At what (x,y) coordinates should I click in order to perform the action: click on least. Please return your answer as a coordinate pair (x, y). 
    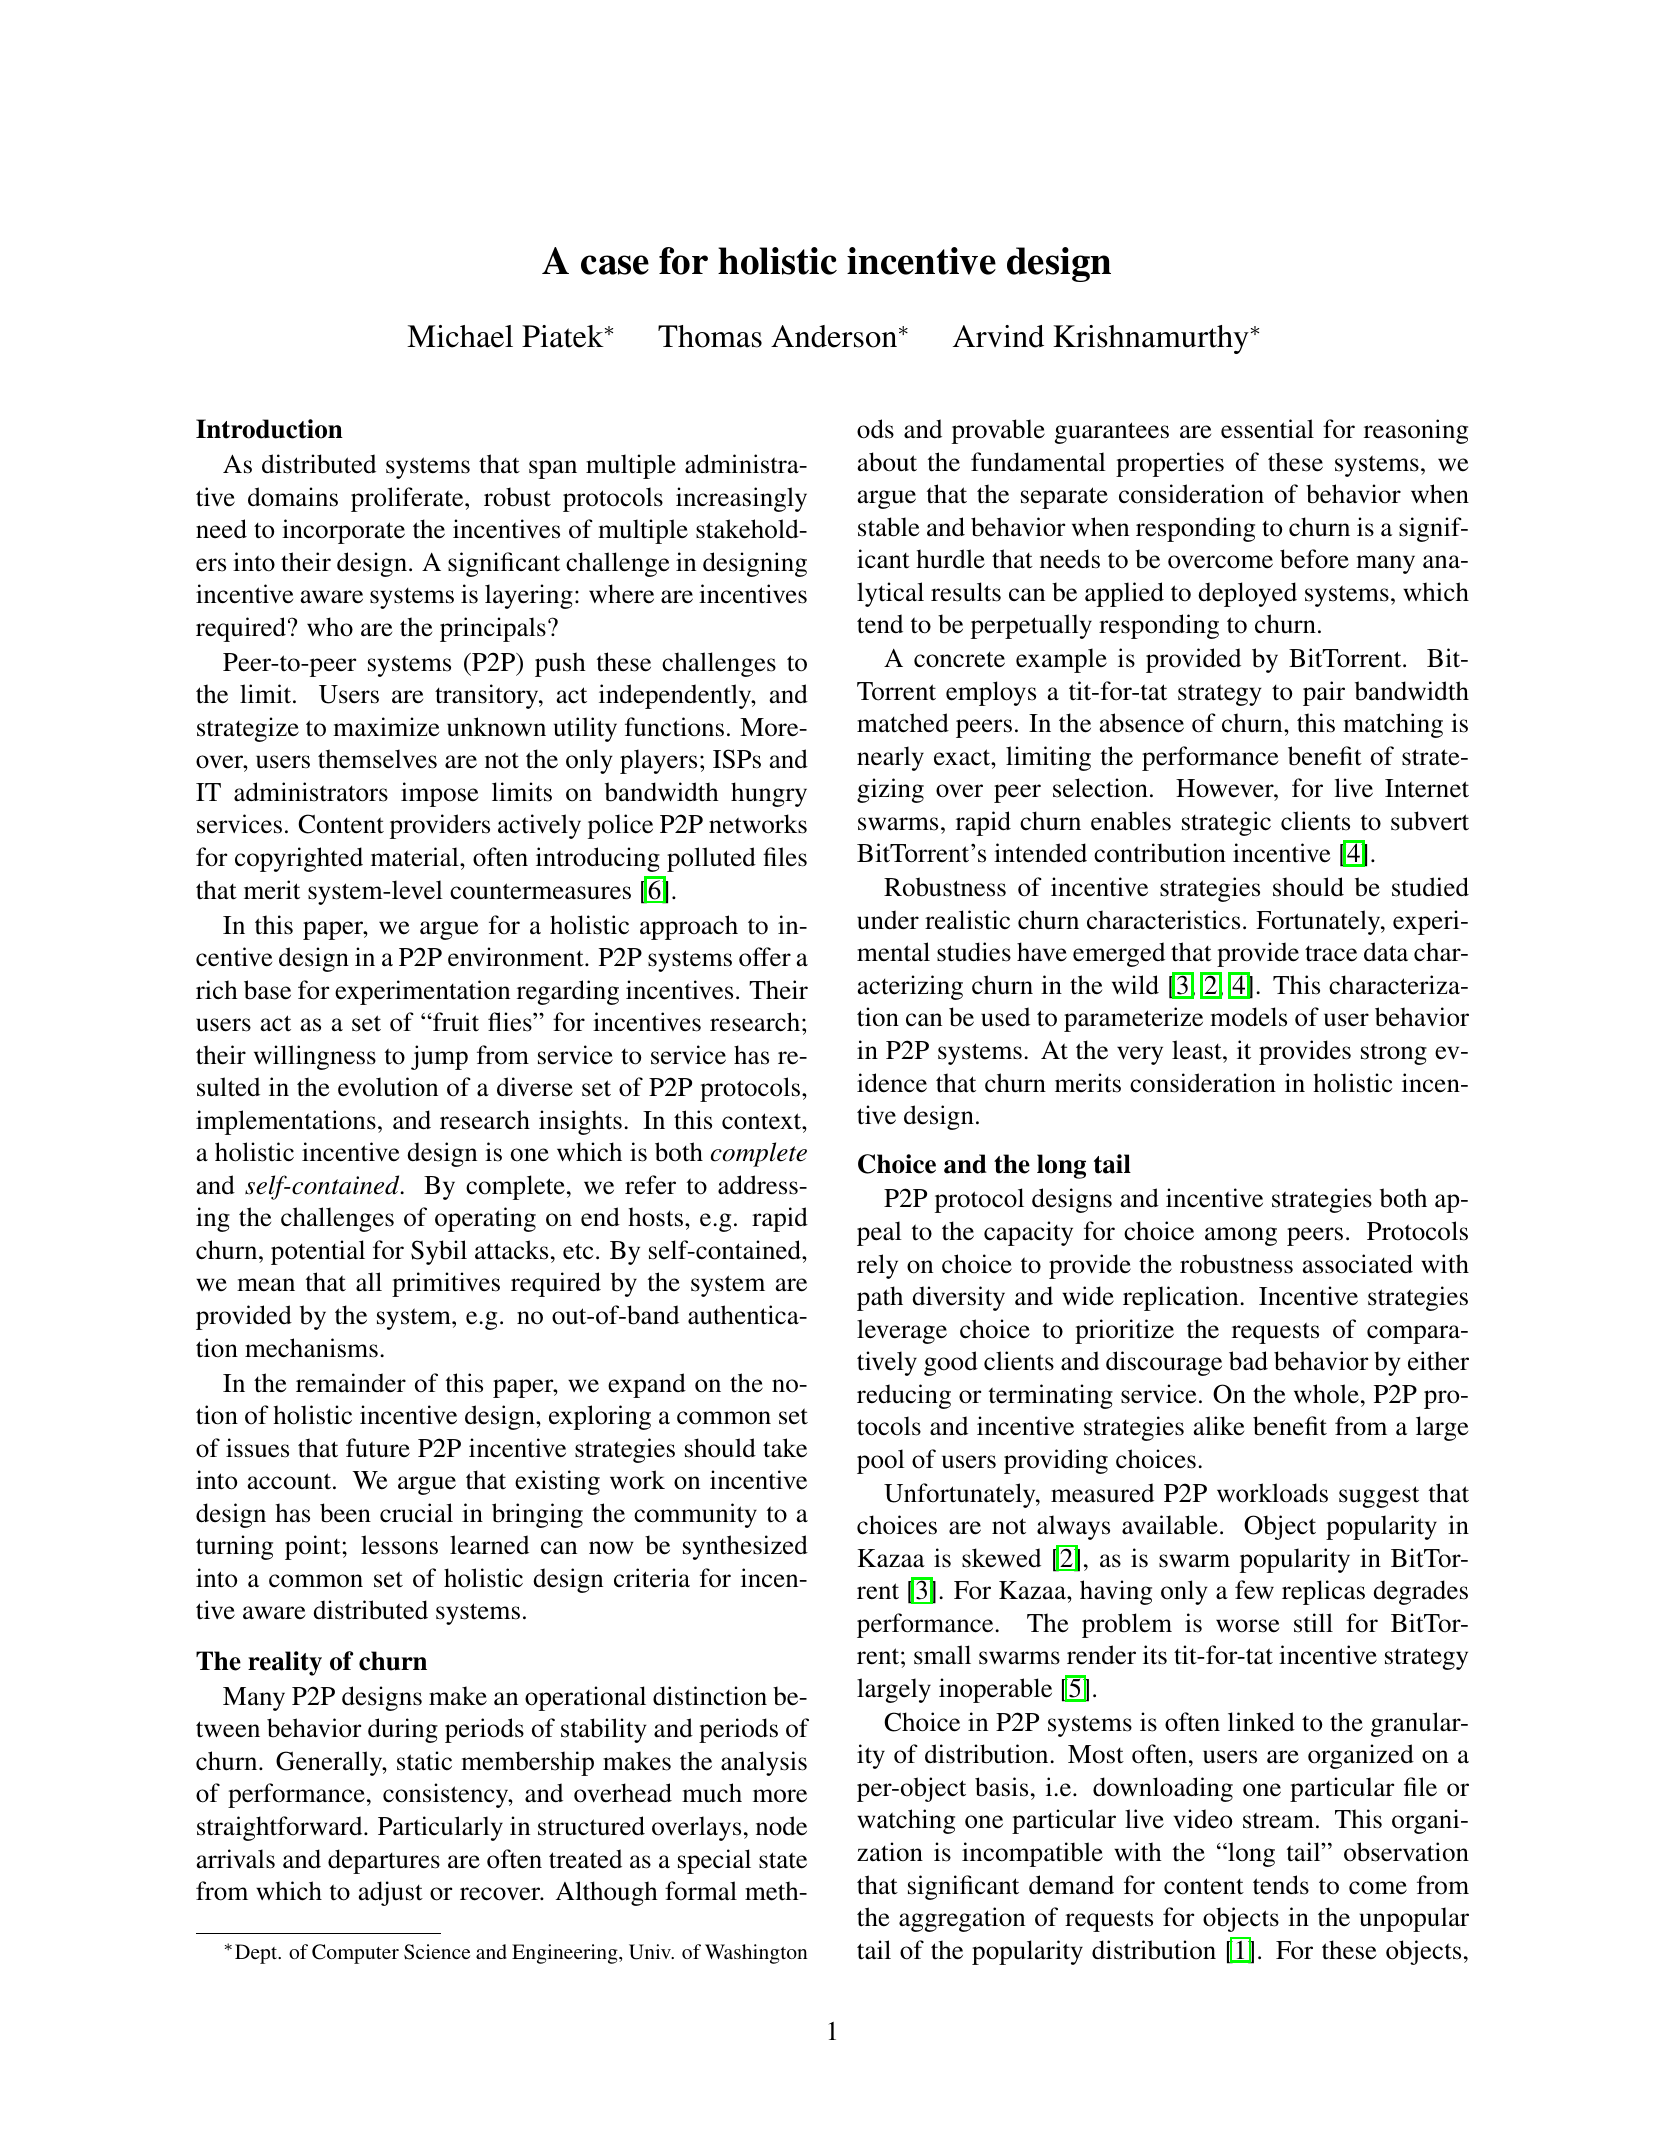
    Looking at the image, I should click on (1198, 1050).
